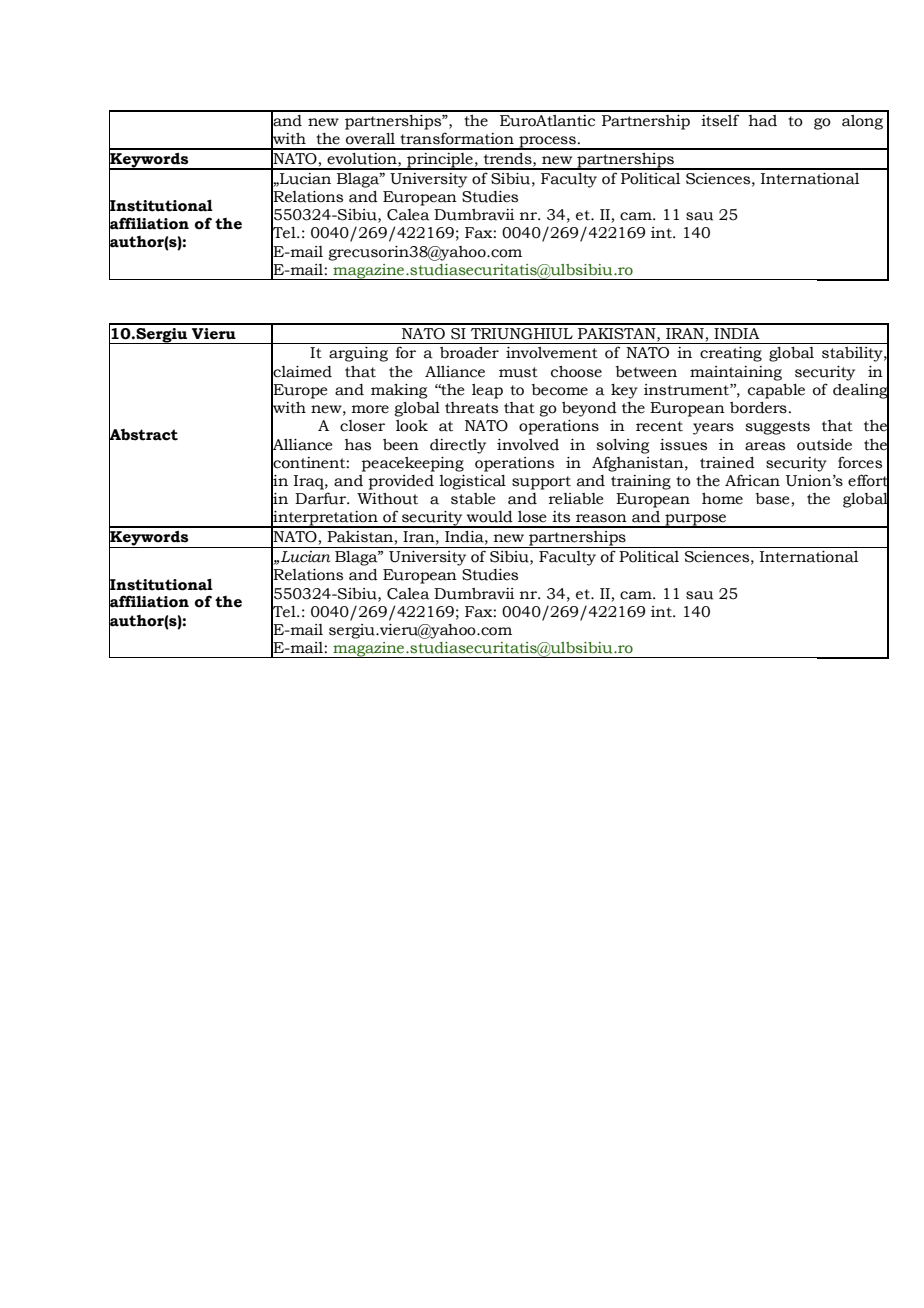 This page has width=924, height=1308. What do you see at coordinates (547, 143) in the page?
I see `process` at bounding box center [547, 143].
